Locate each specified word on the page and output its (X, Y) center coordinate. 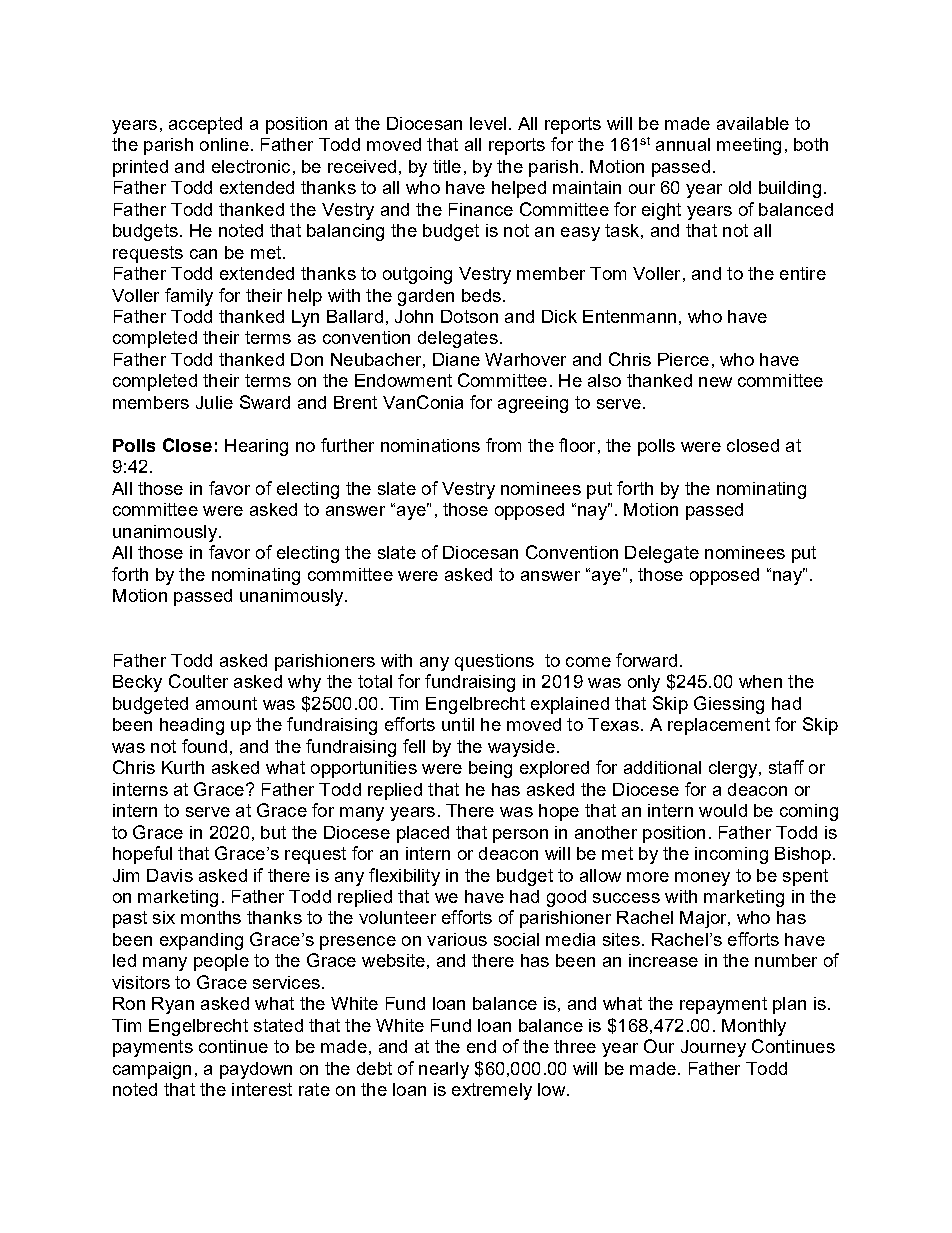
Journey (713, 1048)
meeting (749, 146)
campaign (152, 1070)
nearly (444, 1070)
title (447, 166)
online (224, 144)
